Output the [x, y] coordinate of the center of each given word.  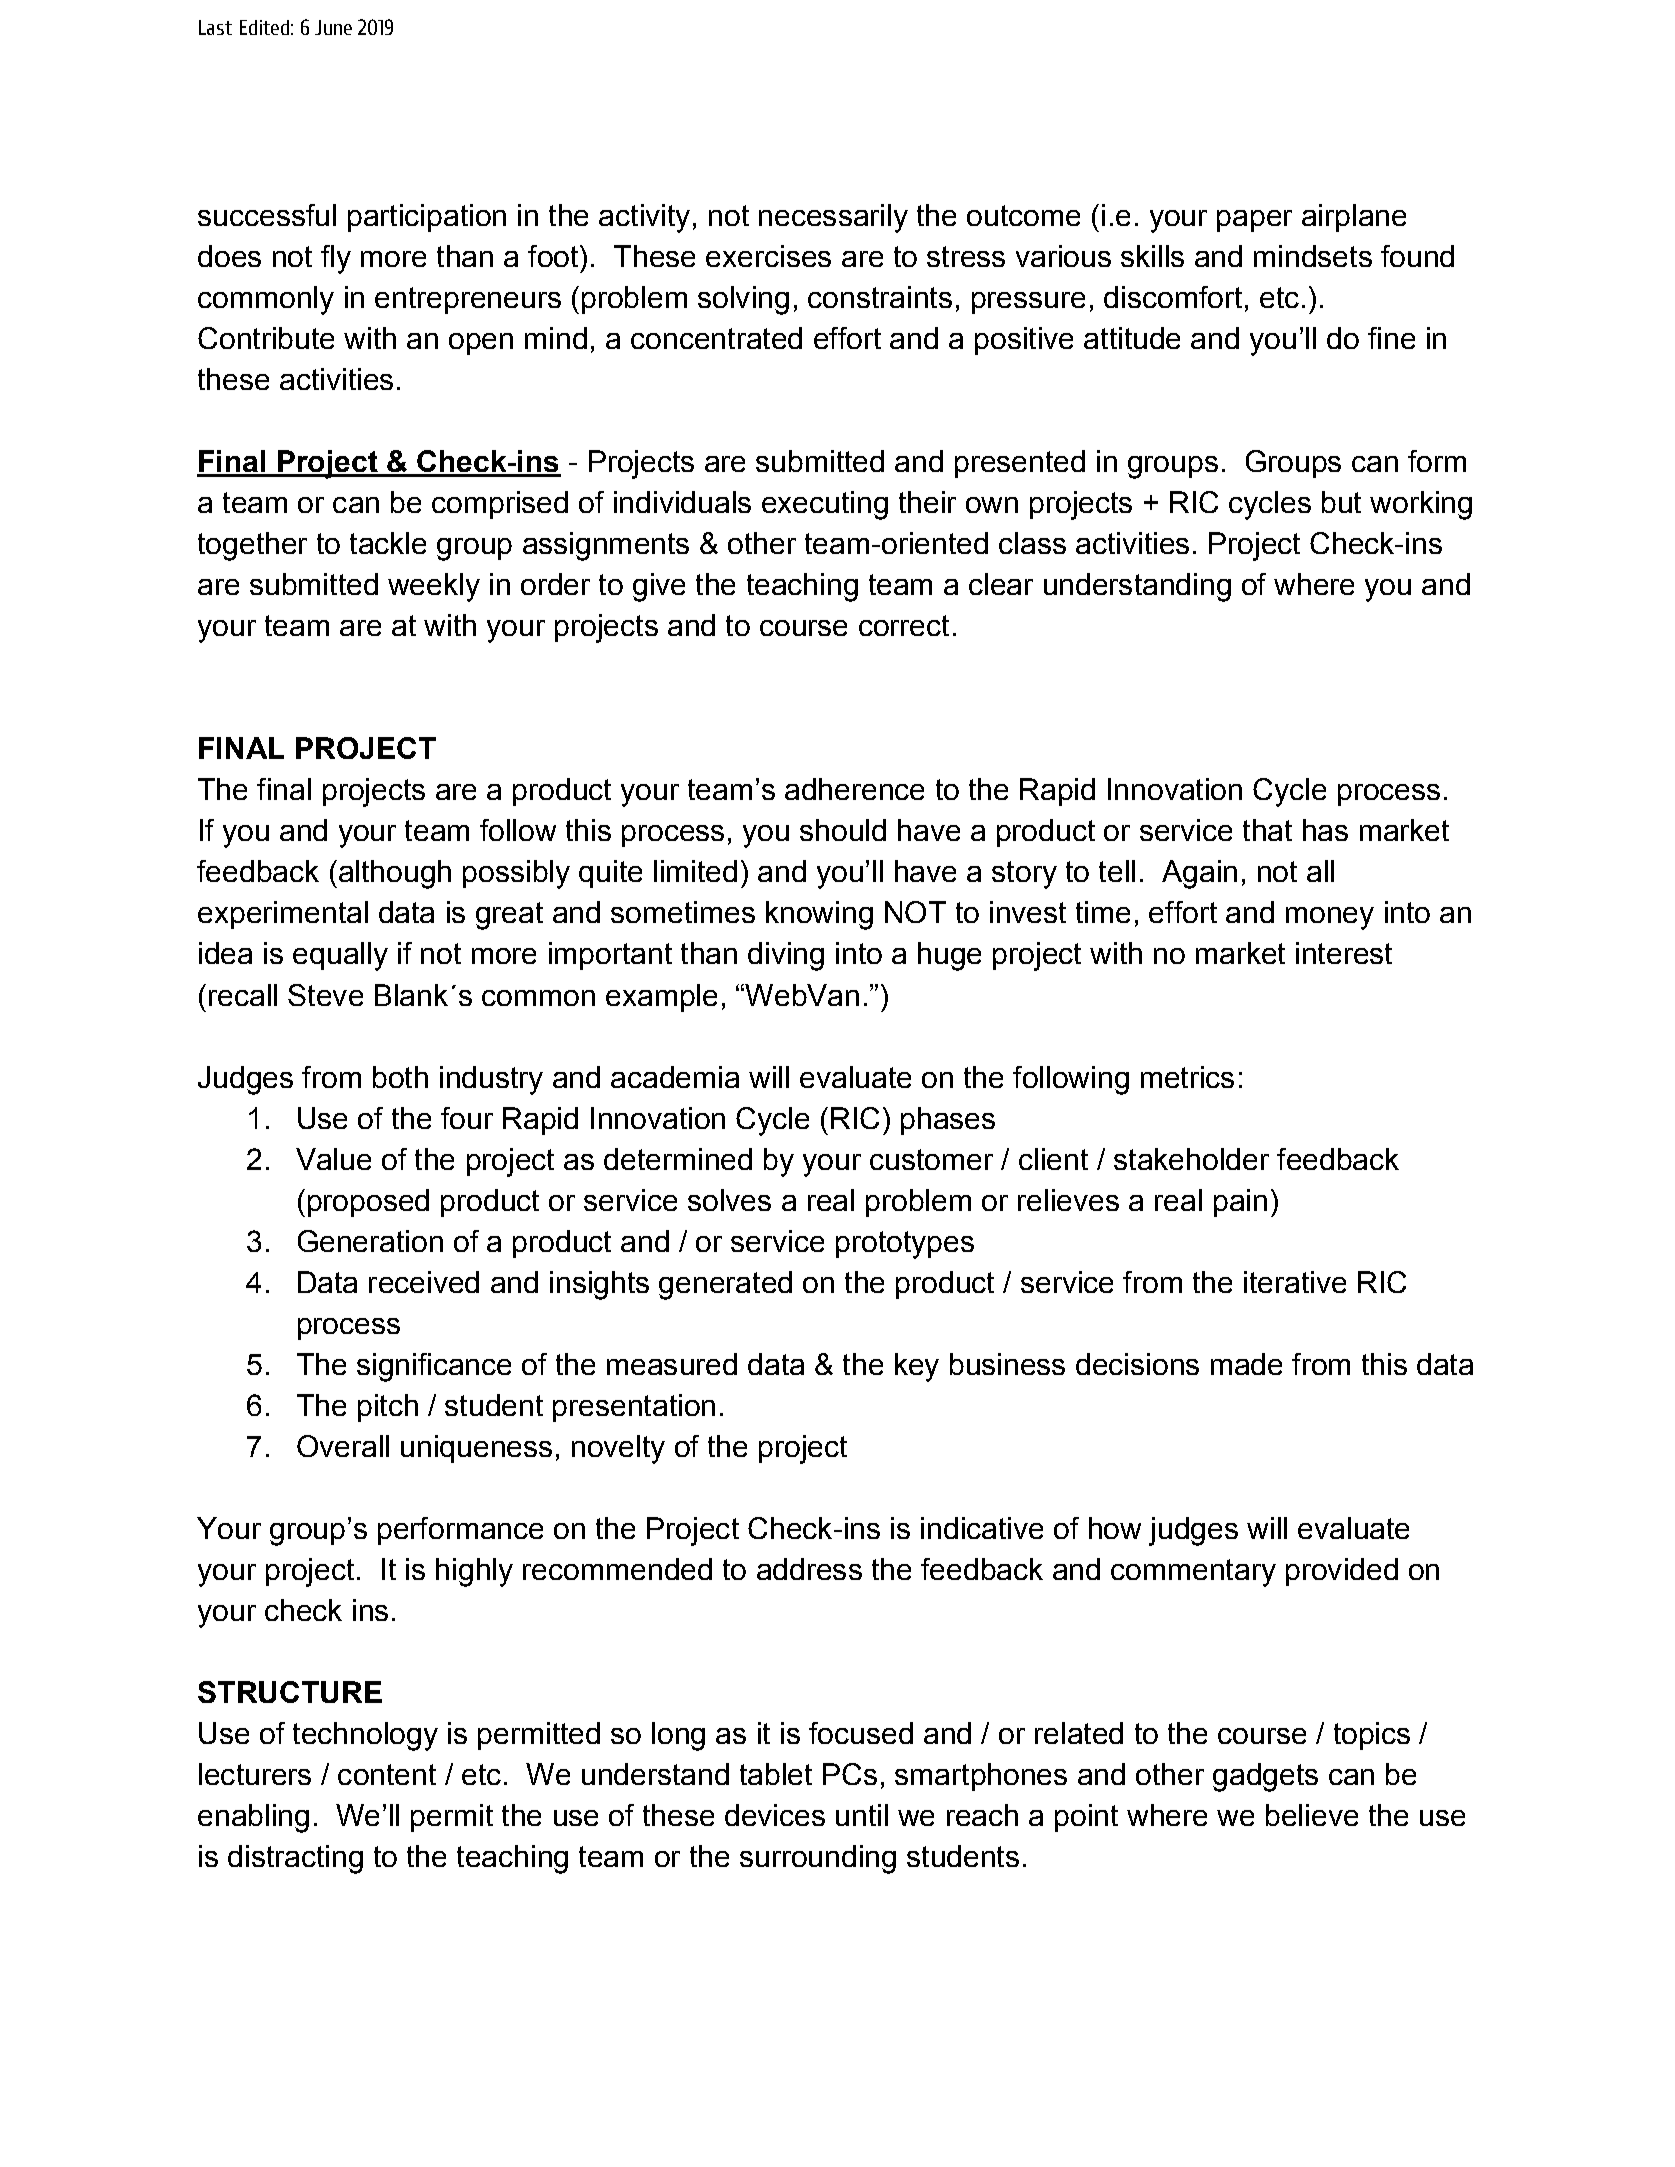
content [387, 1774]
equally [340, 956]
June [333, 27]
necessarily [833, 218]
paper [1254, 221]
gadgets [1265, 1777]
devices [775, 1815]
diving [786, 956]
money [1330, 918]
